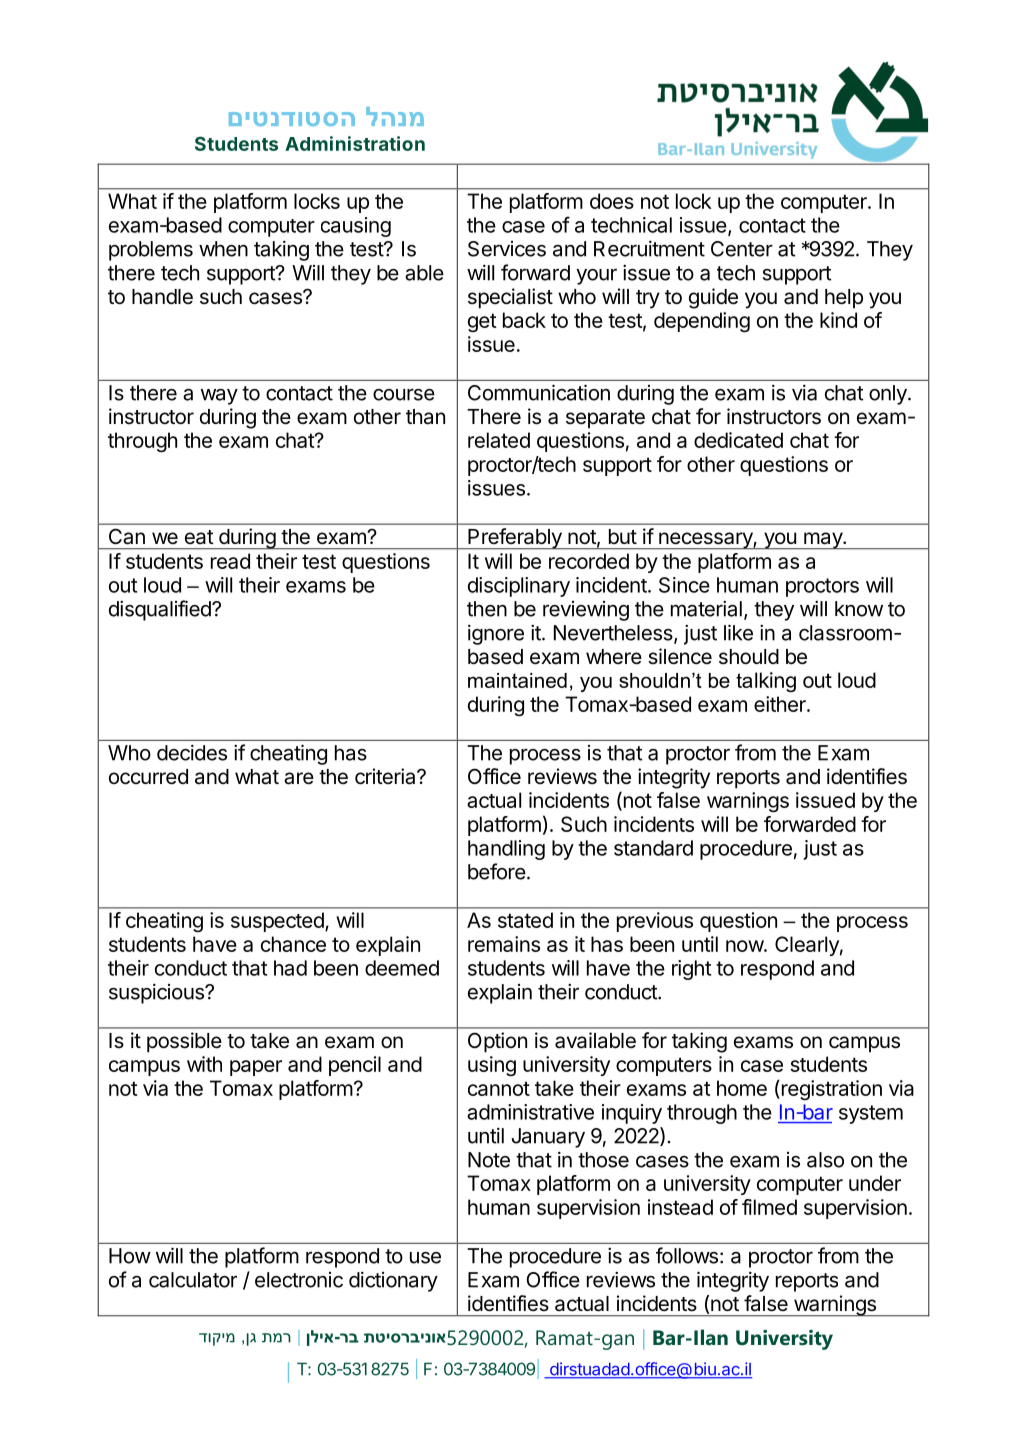 This document has height=1454, width=1027. Describe the element at coordinates (517, 680) in the document. I see `maintained` at that location.
